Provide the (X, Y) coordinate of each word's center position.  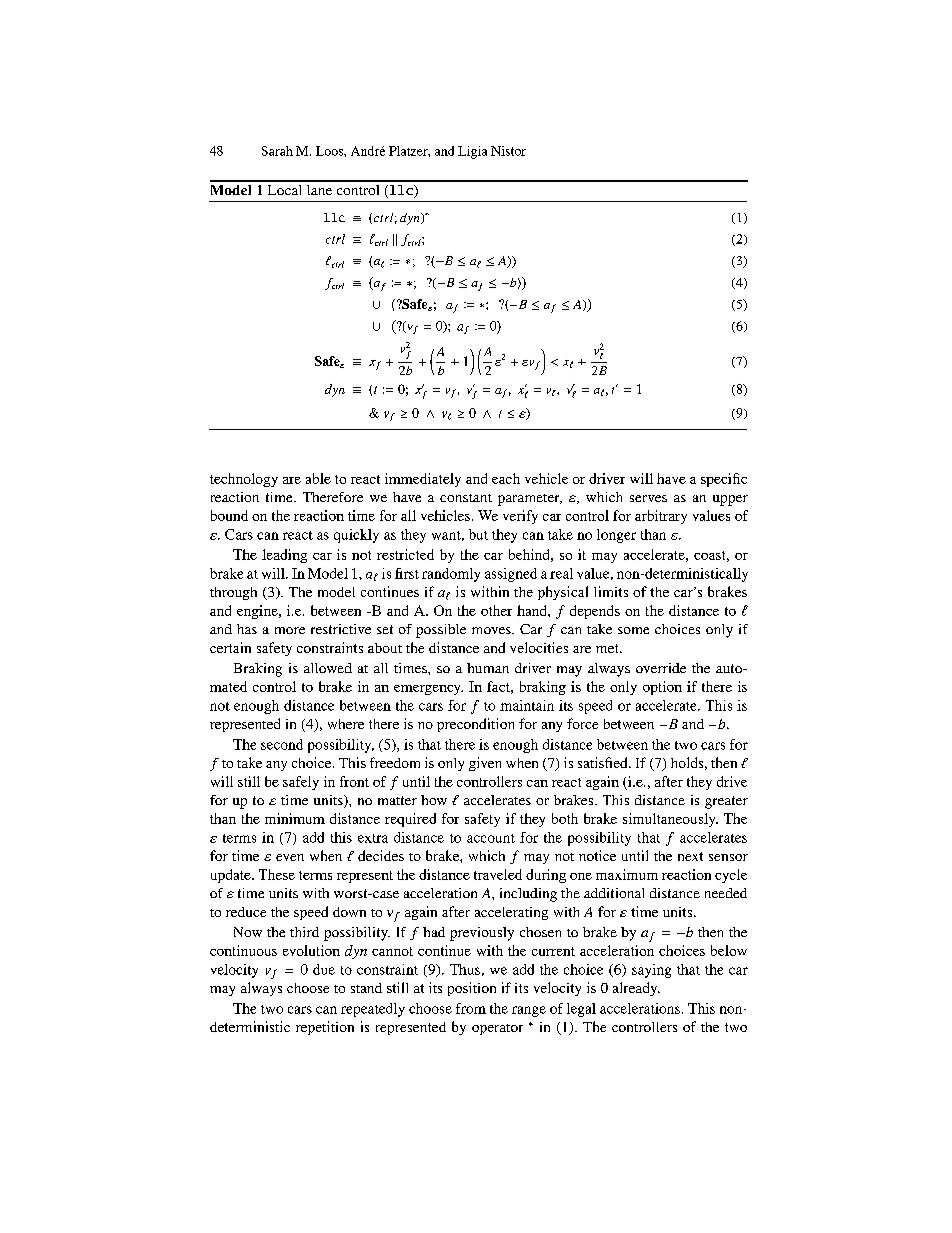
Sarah (277, 151)
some (633, 630)
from (471, 1008)
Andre (368, 151)
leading (284, 556)
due (324, 969)
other (496, 610)
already (636, 989)
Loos (330, 151)
